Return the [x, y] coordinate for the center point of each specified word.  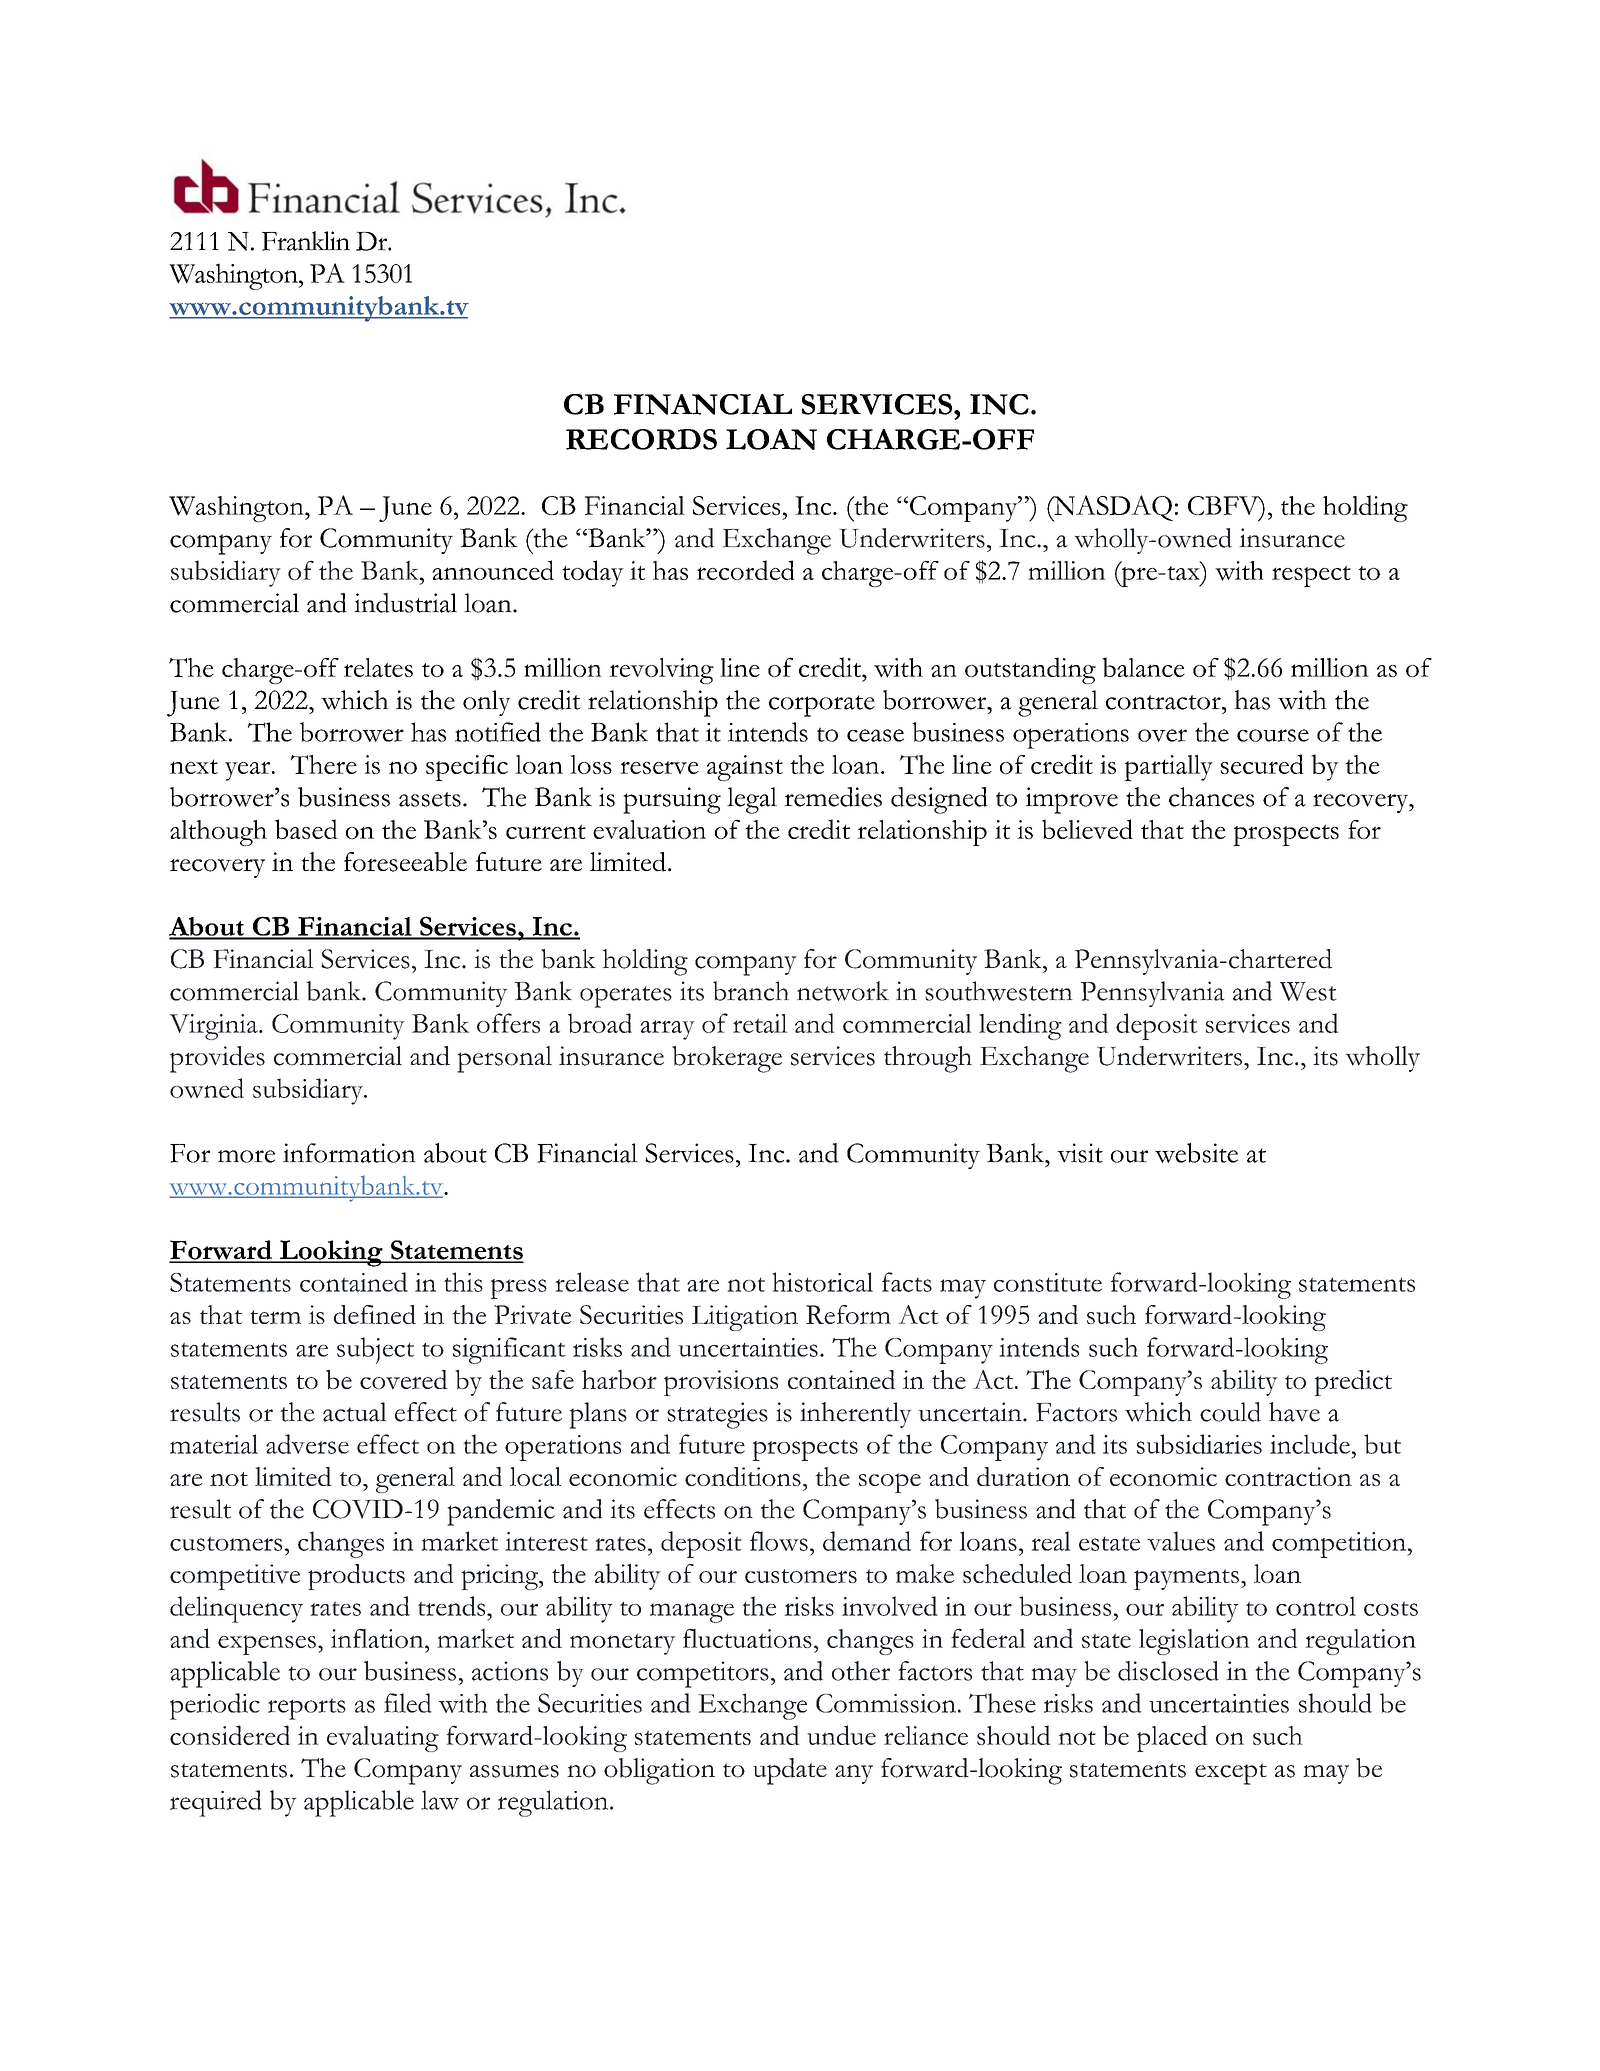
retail [760, 1023]
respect [1311, 576]
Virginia [214, 1027]
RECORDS [641, 439]
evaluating [383, 1739]
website [1196, 1153]
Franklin [306, 241]
